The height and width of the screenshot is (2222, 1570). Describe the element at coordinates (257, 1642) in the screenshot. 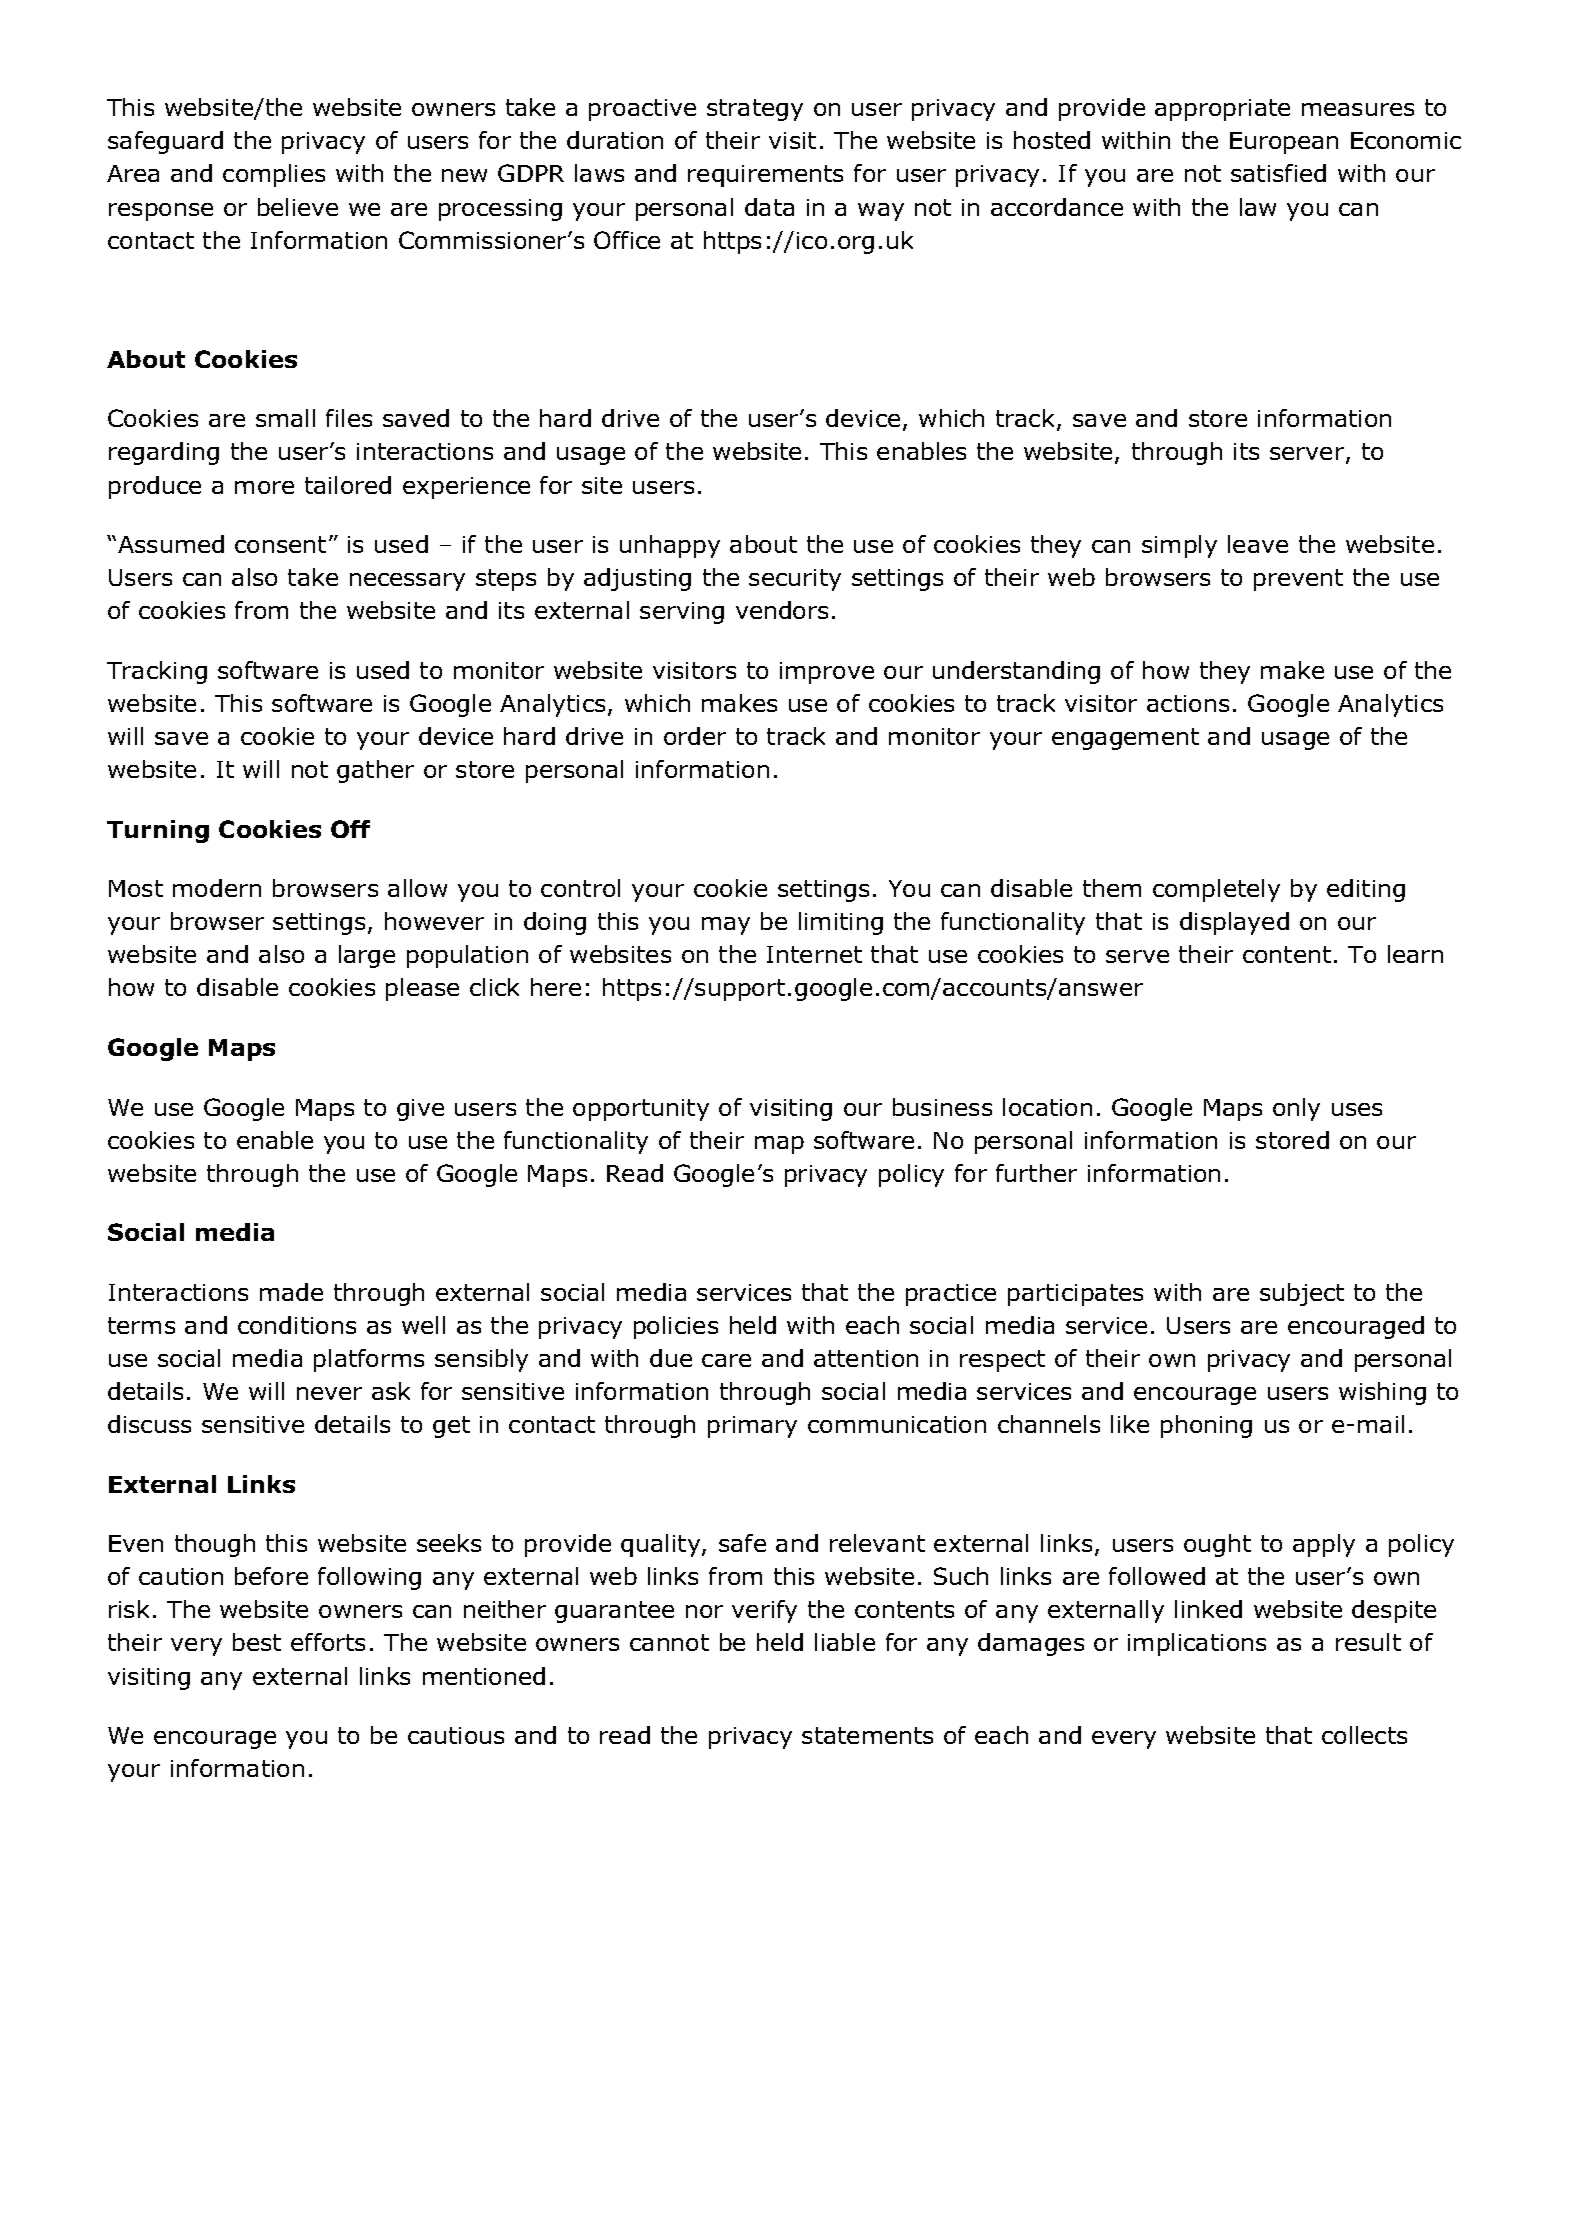

I see `best` at that location.
